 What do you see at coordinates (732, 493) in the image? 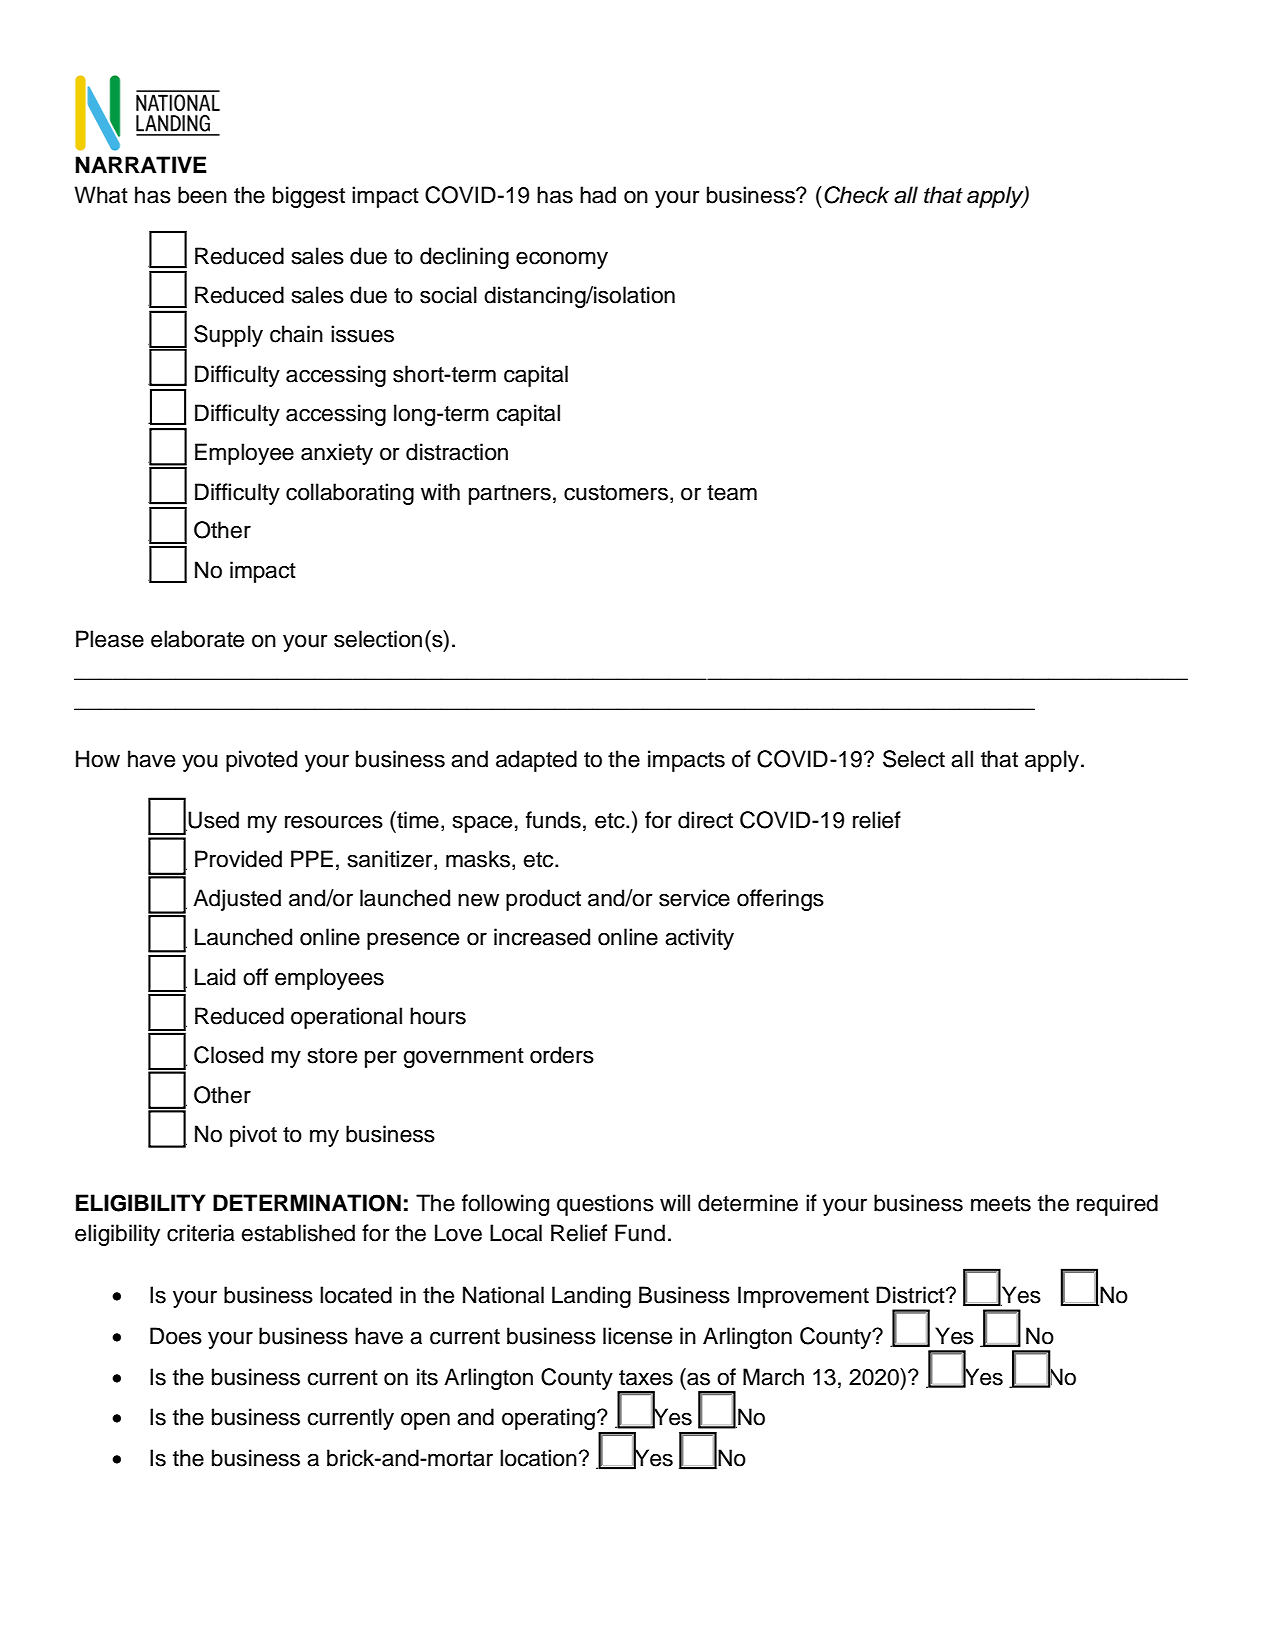
I see `team` at bounding box center [732, 493].
